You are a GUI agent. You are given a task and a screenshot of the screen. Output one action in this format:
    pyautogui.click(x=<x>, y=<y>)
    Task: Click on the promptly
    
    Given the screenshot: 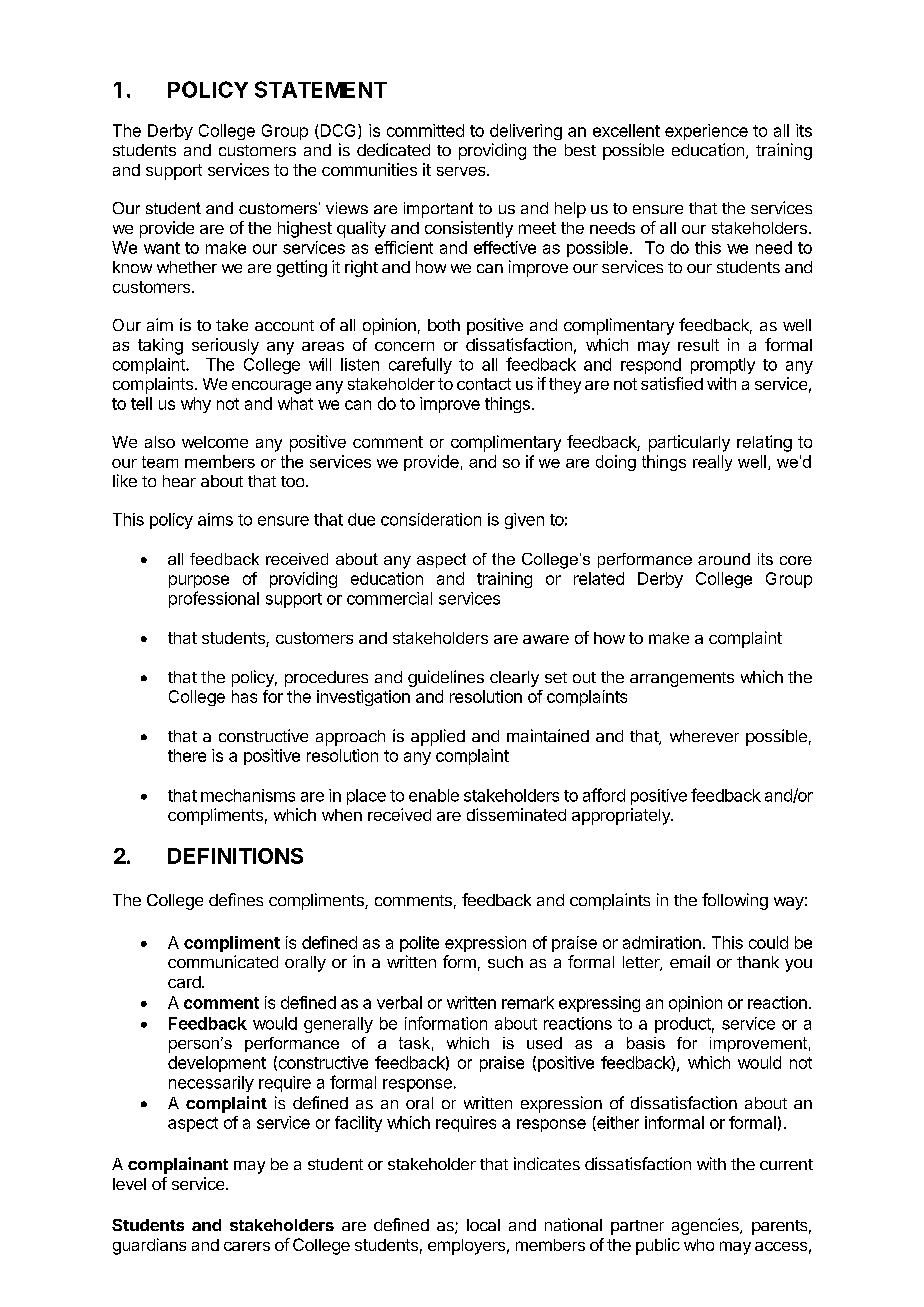 What is the action you would take?
    pyautogui.click(x=723, y=366)
